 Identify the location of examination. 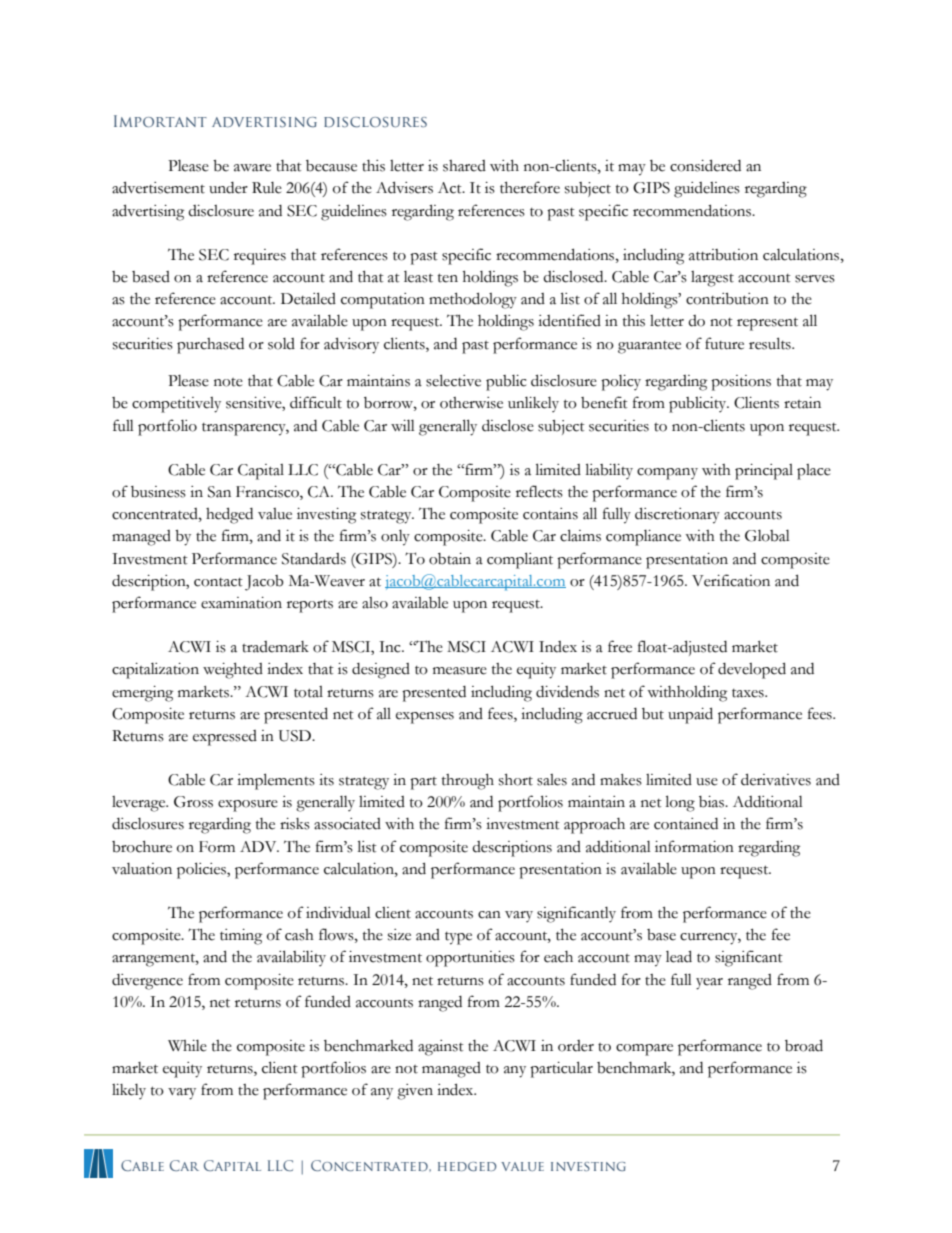
(241, 603).
